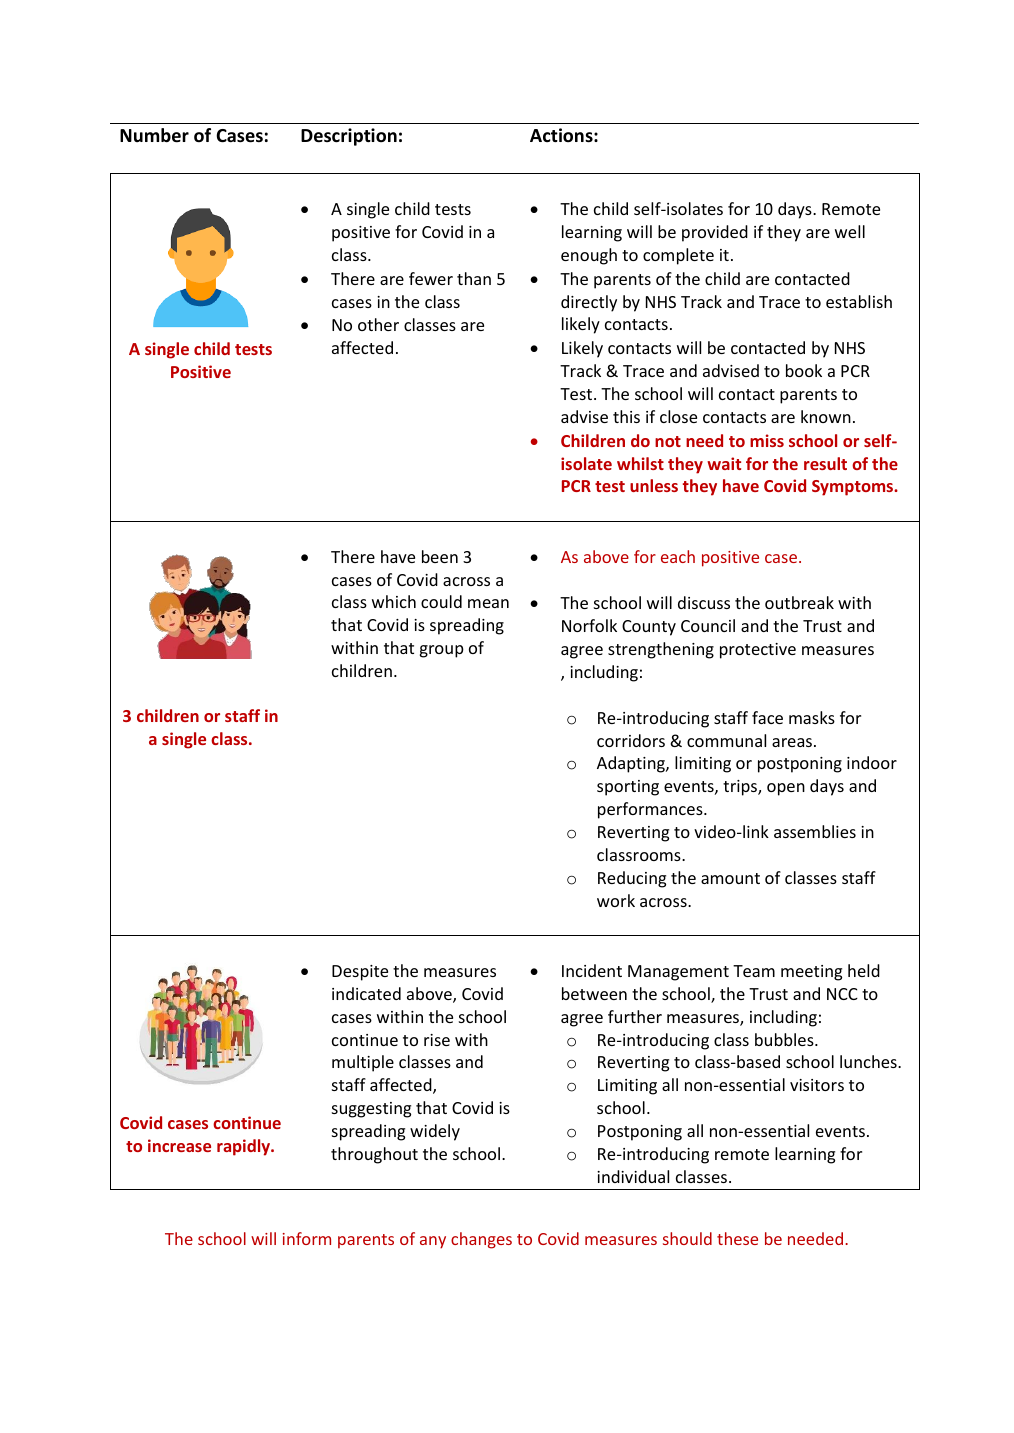  Describe the element at coordinates (850, 231) in the image. I see `well` at that location.
